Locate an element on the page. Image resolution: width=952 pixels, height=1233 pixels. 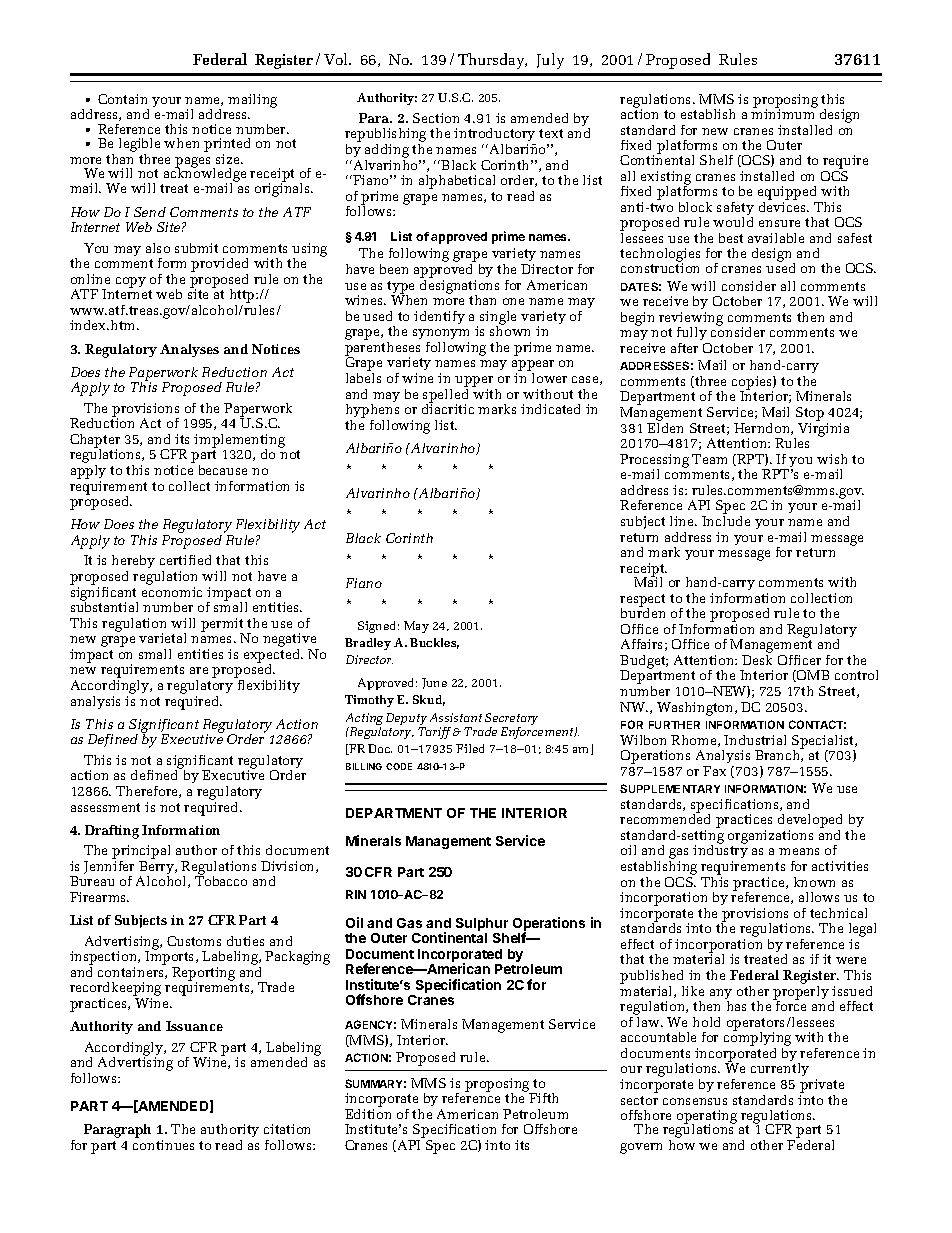
economic is located at coordinates (172, 592).
